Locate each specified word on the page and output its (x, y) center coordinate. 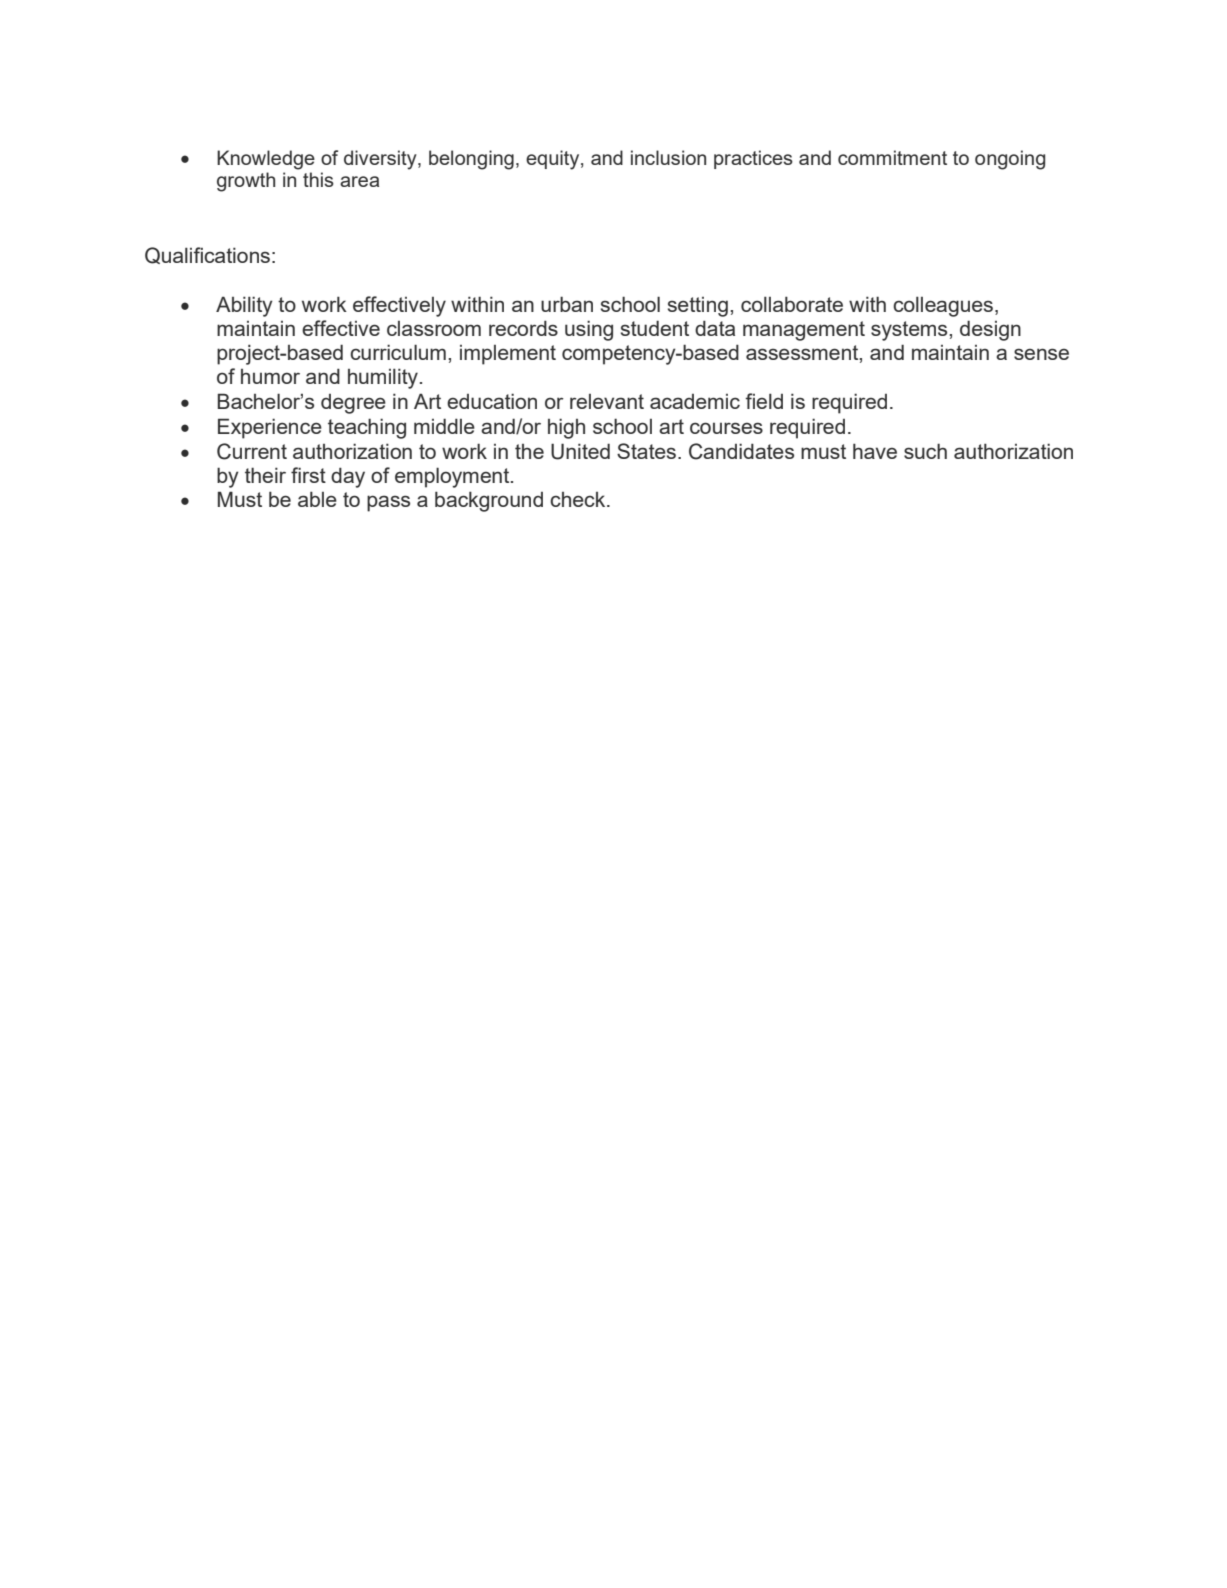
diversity (381, 160)
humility (384, 378)
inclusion (668, 157)
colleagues (943, 306)
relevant (607, 401)
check (579, 499)
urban (567, 304)
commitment (892, 157)
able (317, 499)
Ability (244, 306)
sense (1041, 354)
